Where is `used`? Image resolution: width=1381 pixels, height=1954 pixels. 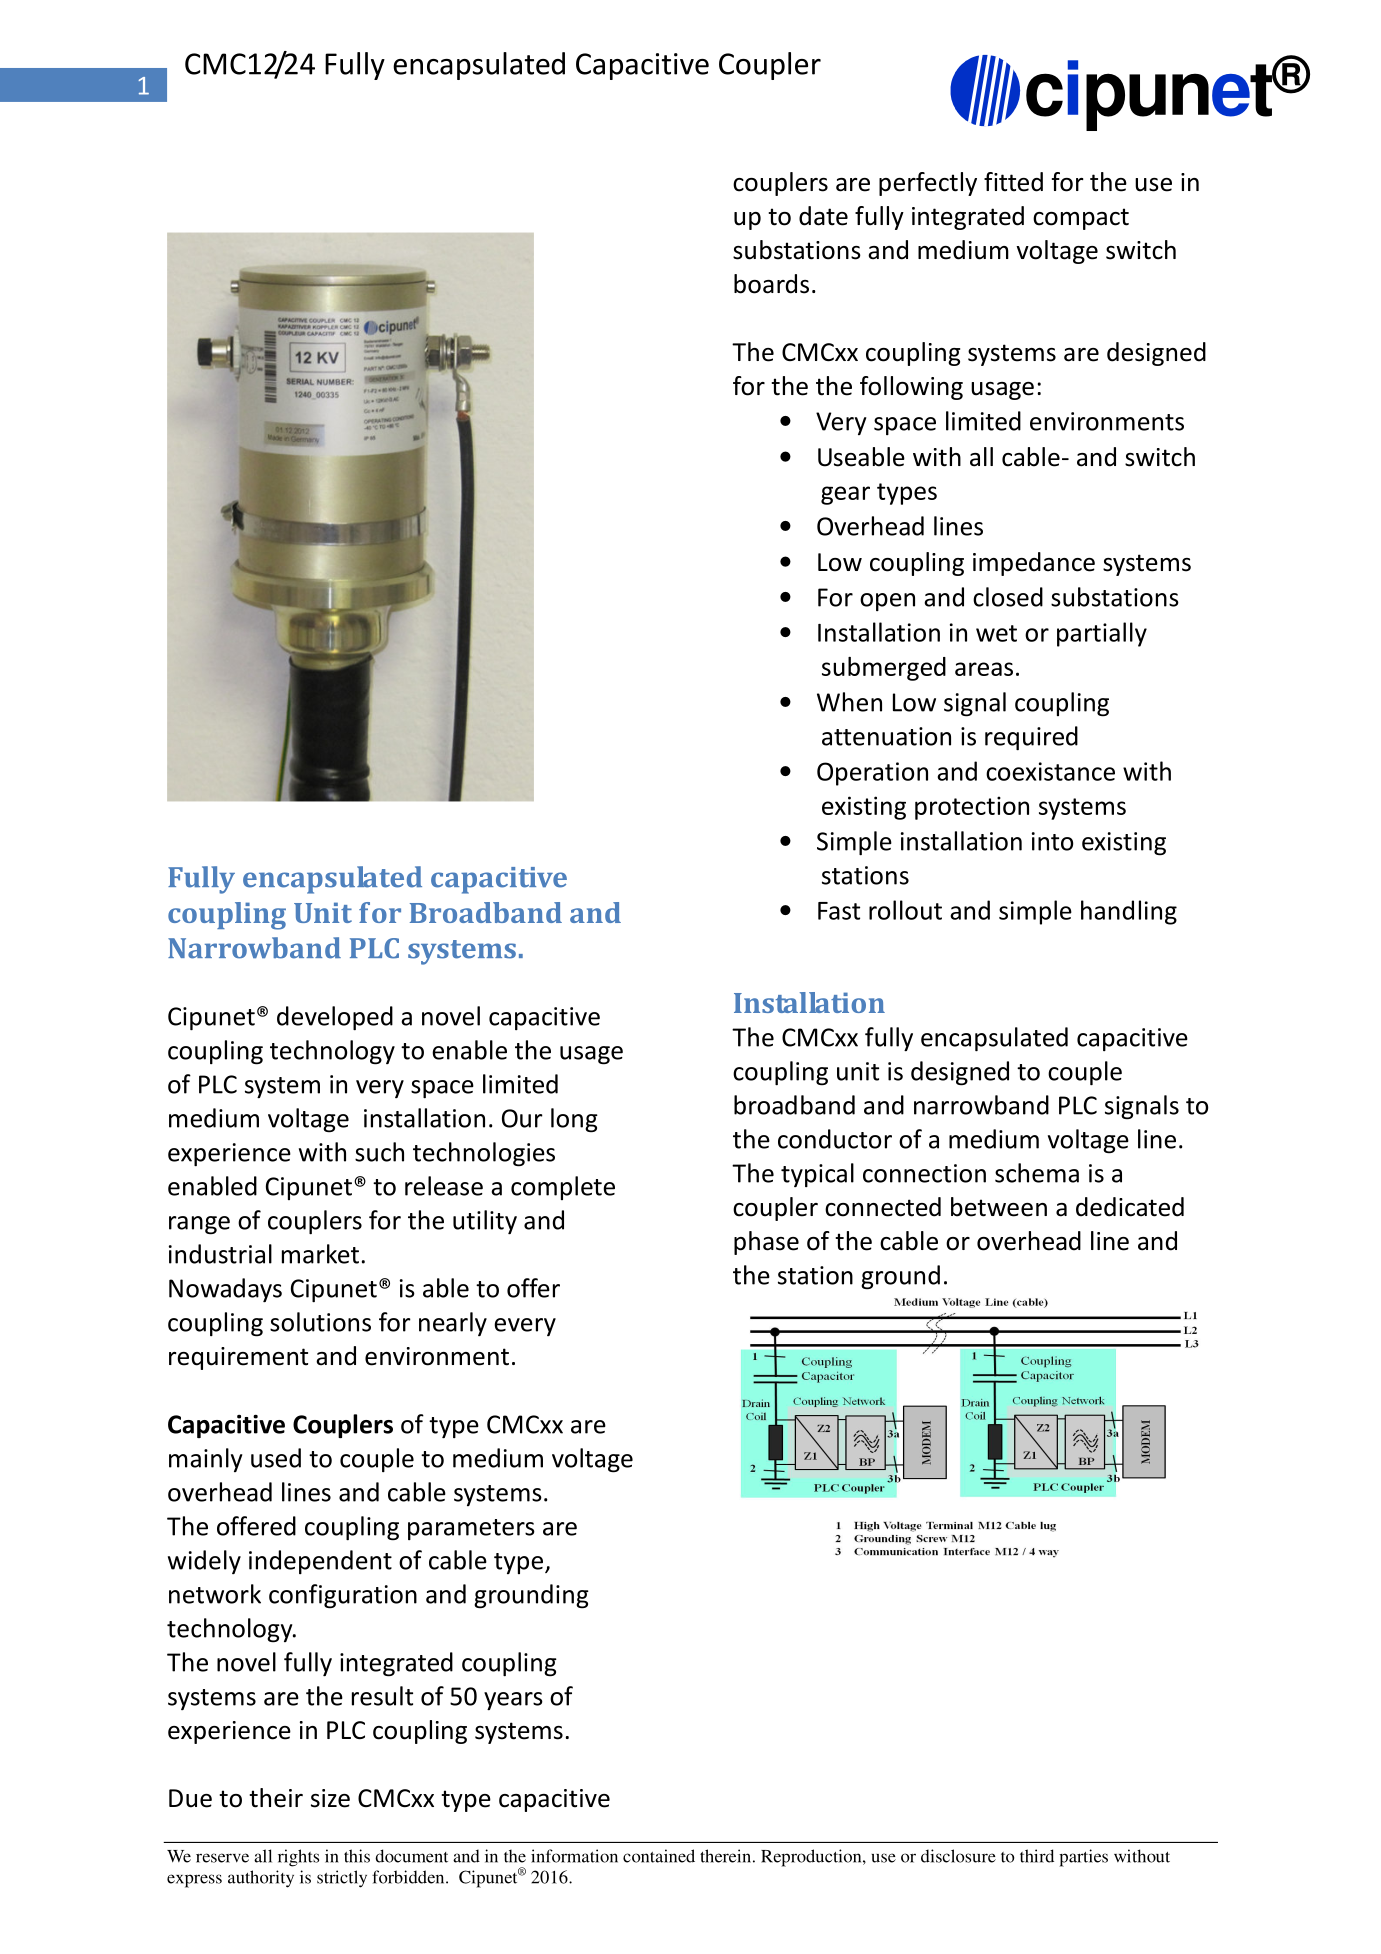
used is located at coordinates (276, 1458).
